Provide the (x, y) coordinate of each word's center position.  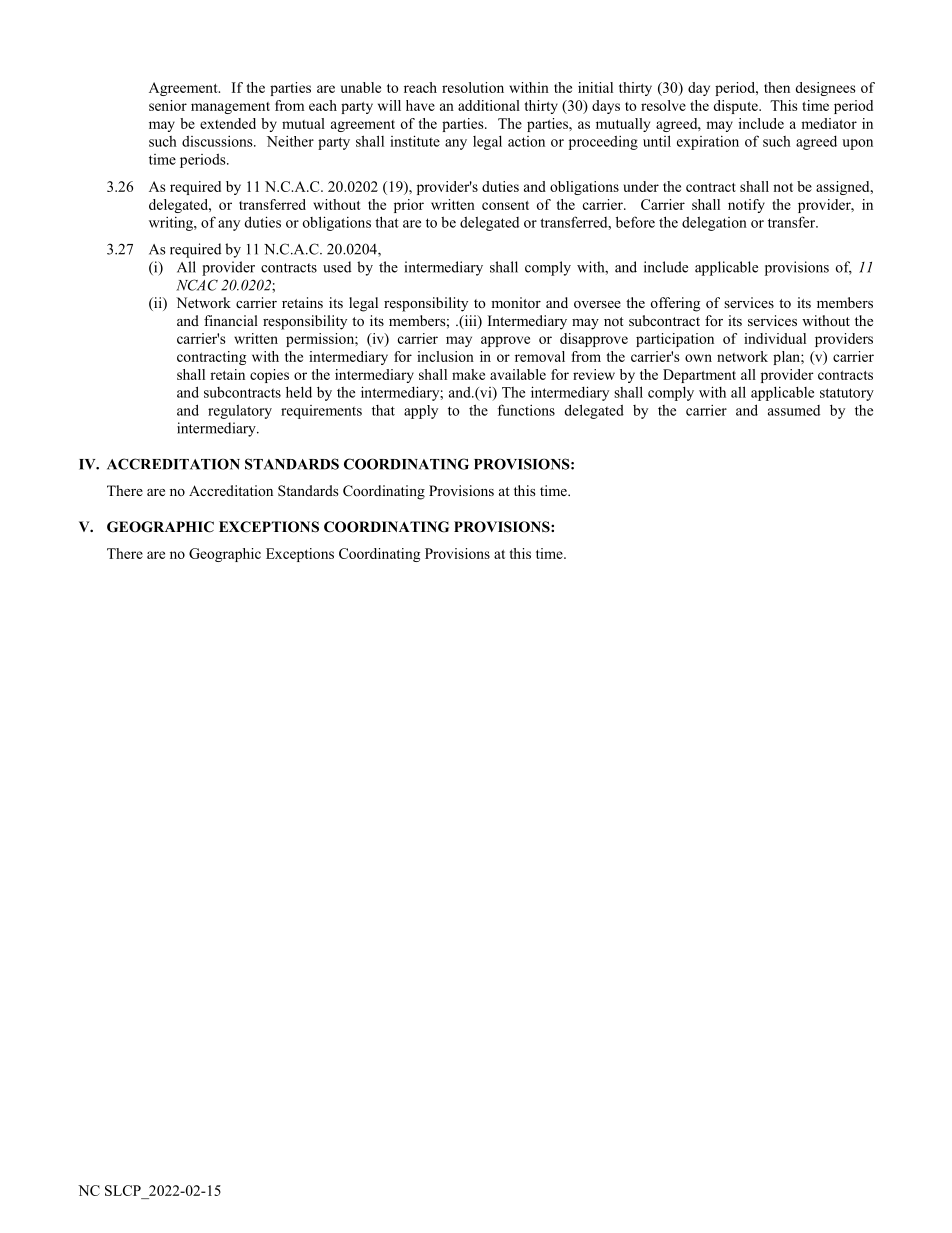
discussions (218, 141)
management (230, 108)
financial (231, 320)
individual (775, 338)
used (337, 267)
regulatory (240, 411)
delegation (714, 223)
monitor (516, 302)
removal (540, 356)
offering (675, 304)
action (526, 141)
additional (489, 105)
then (777, 87)
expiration (708, 143)
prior (409, 206)
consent (505, 205)
